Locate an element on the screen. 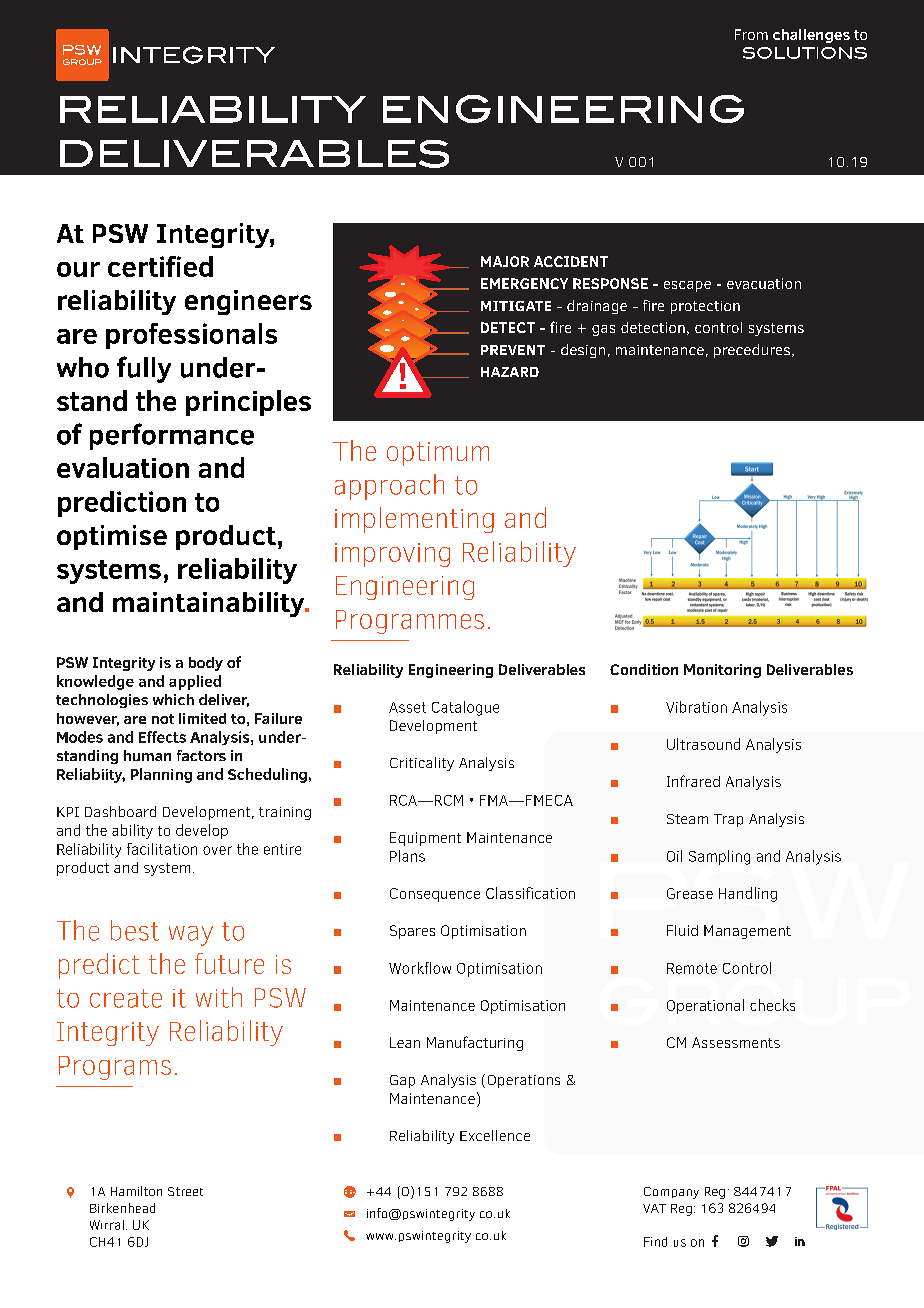  PREVENT is located at coordinates (513, 350).
